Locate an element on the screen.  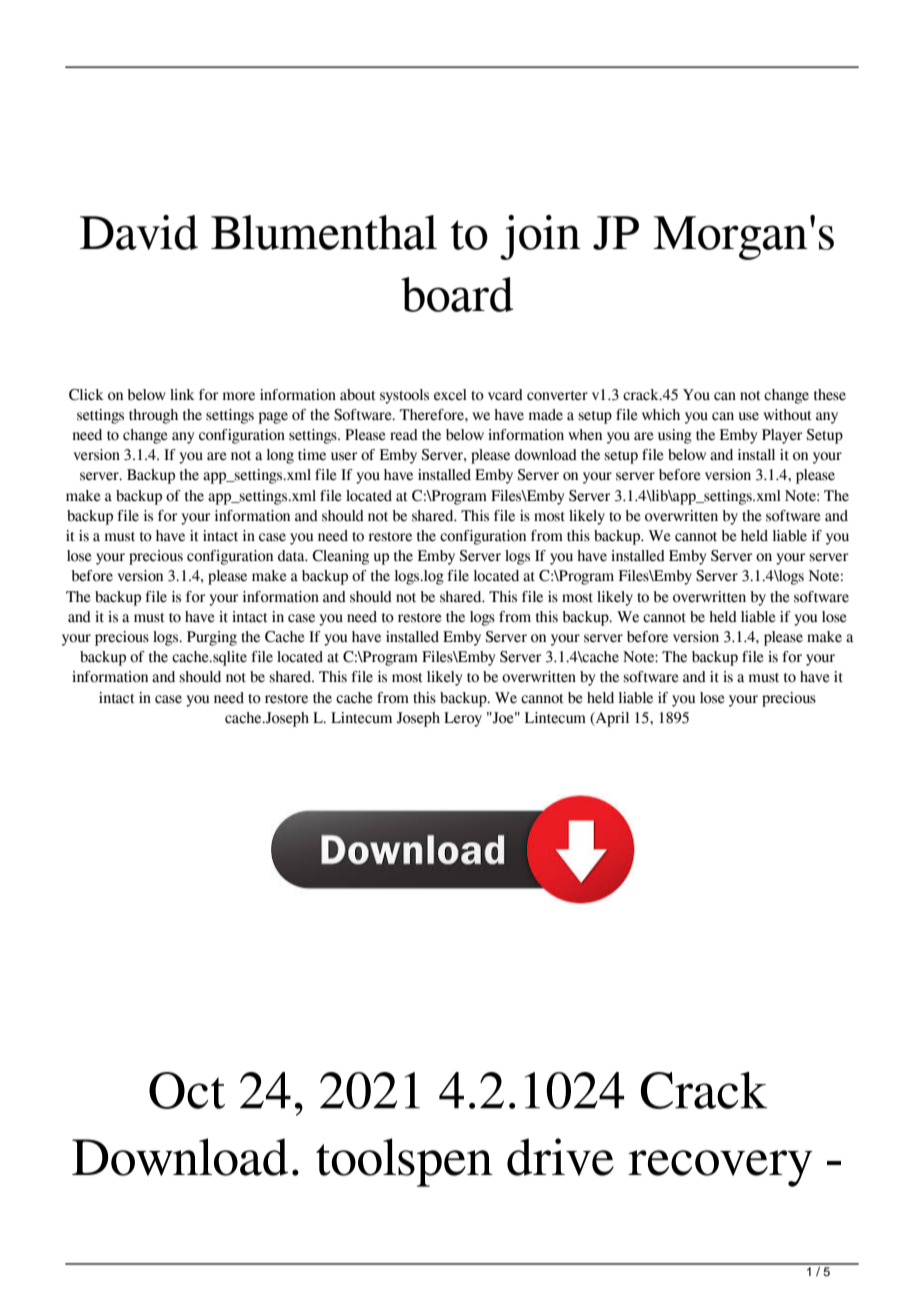
read is located at coordinates (404, 435).
